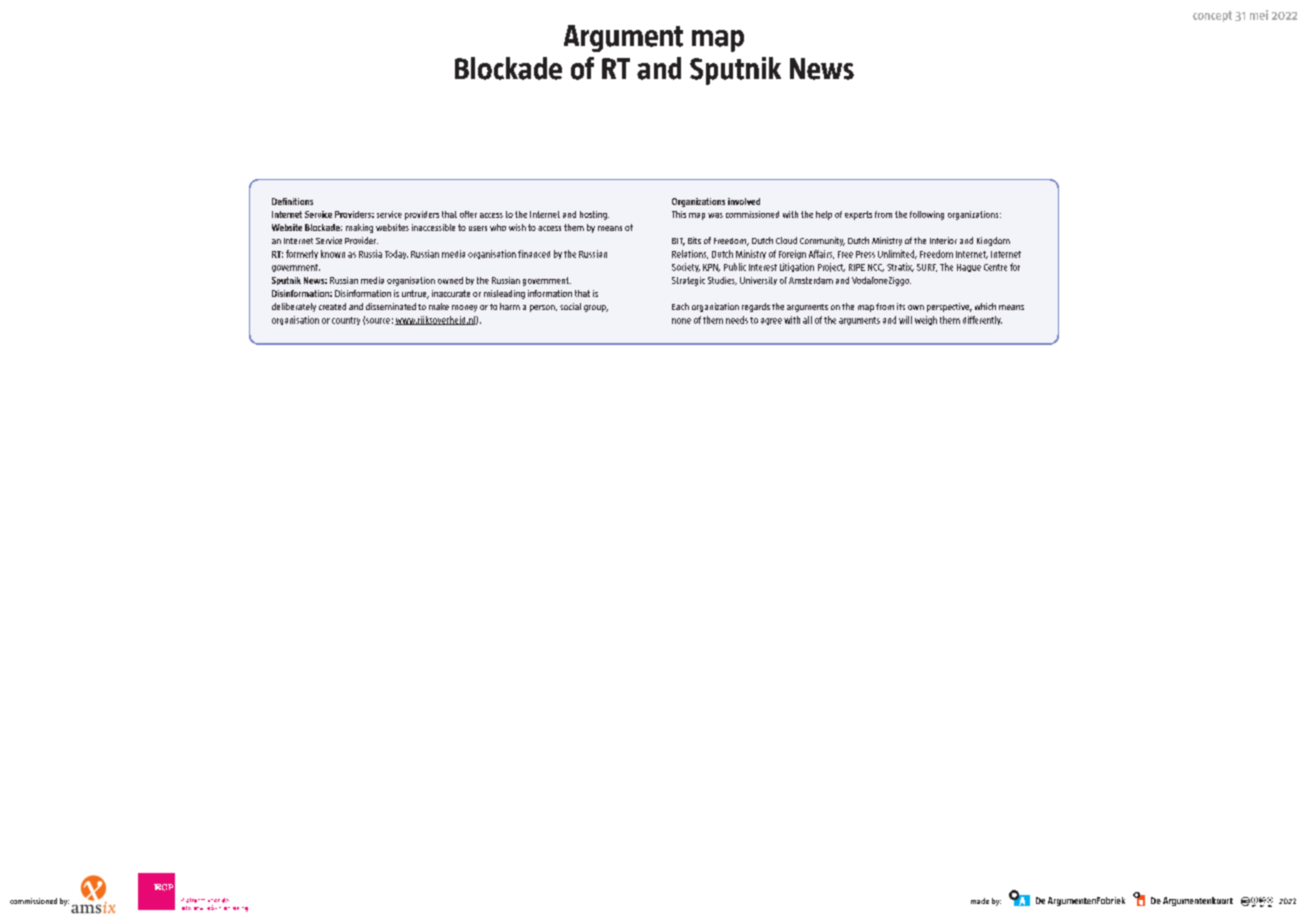 This screenshot has width=1308, height=924. I want to click on agree, so click(771, 321).
